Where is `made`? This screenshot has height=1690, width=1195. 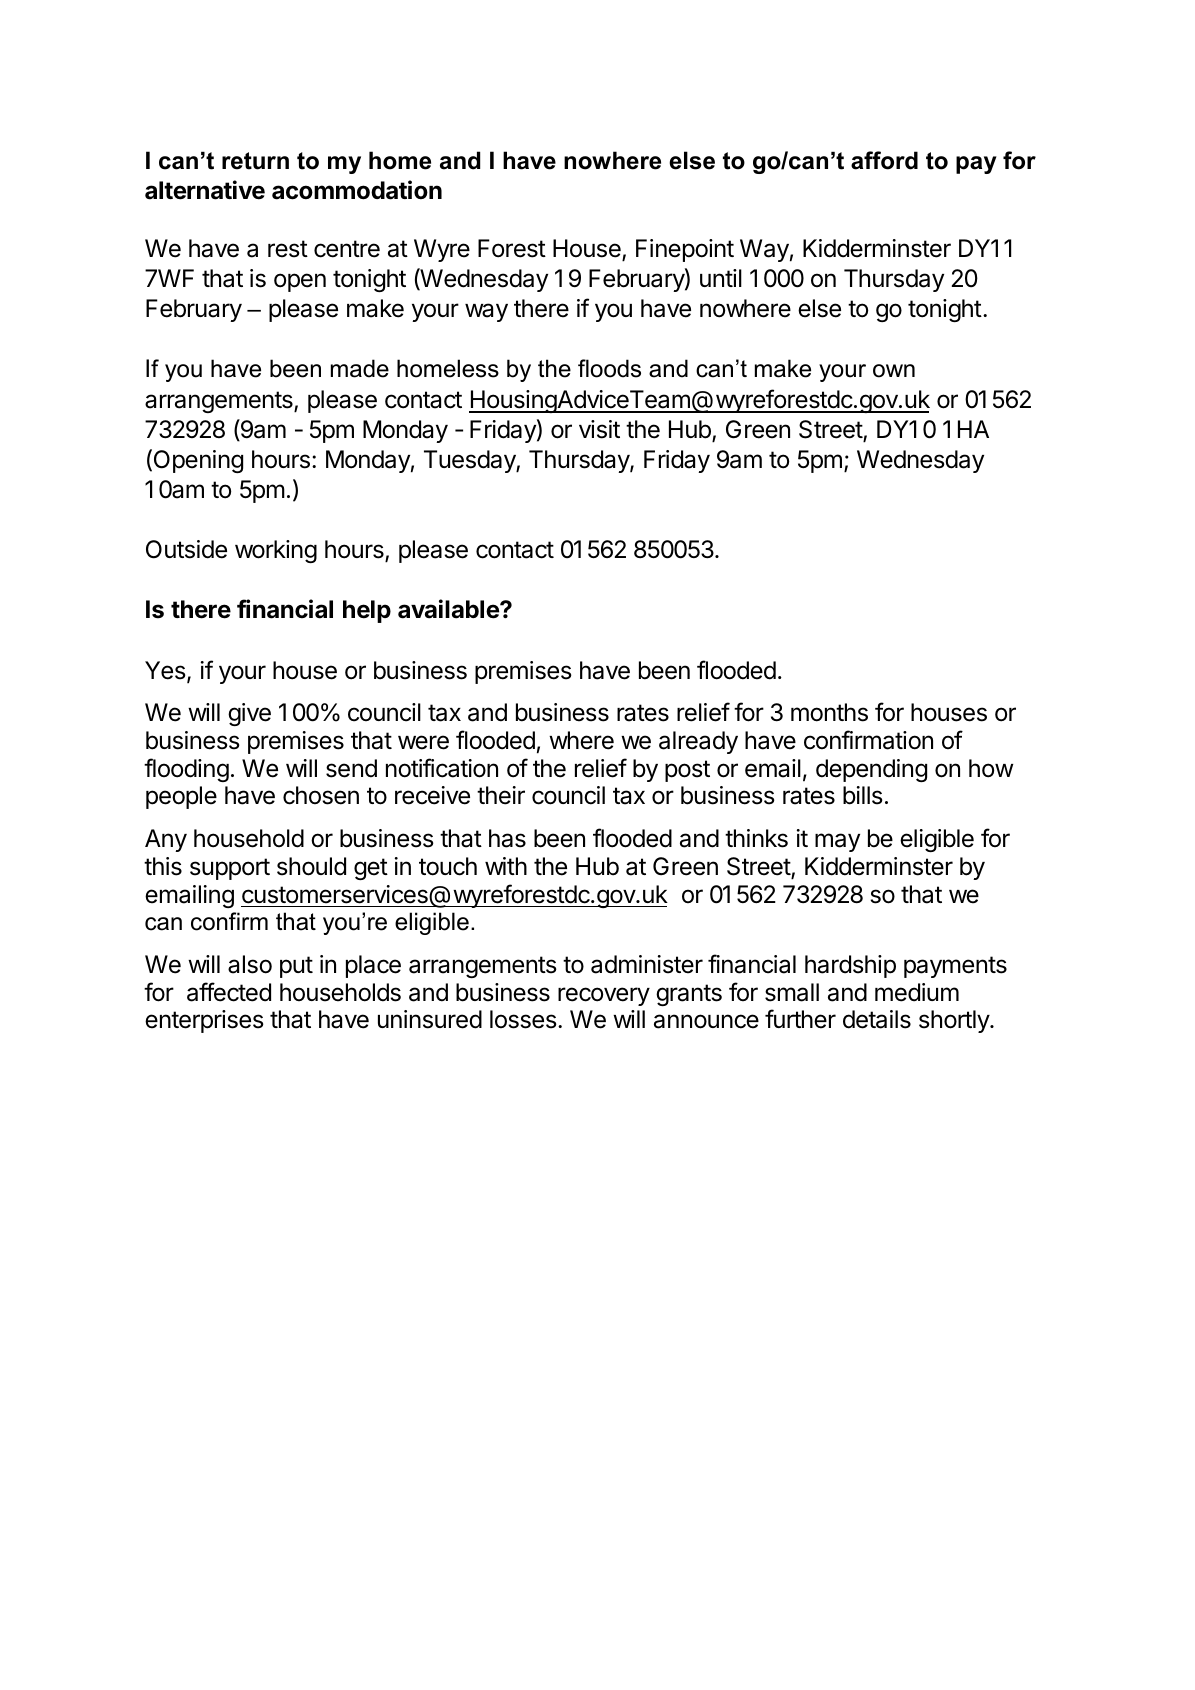 made is located at coordinates (360, 368).
